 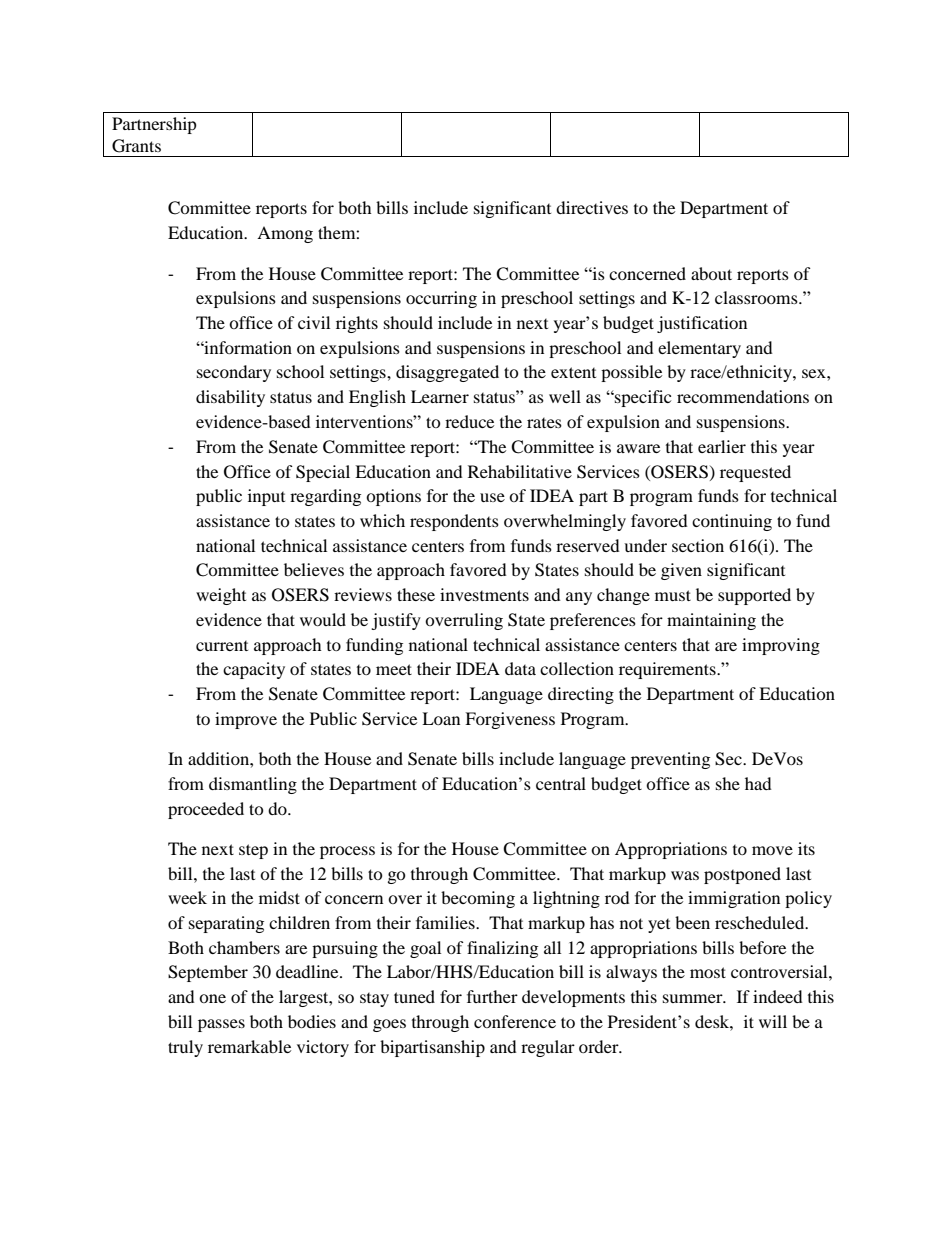 What do you see at coordinates (592, 207) in the image?
I see `directives` at bounding box center [592, 207].
